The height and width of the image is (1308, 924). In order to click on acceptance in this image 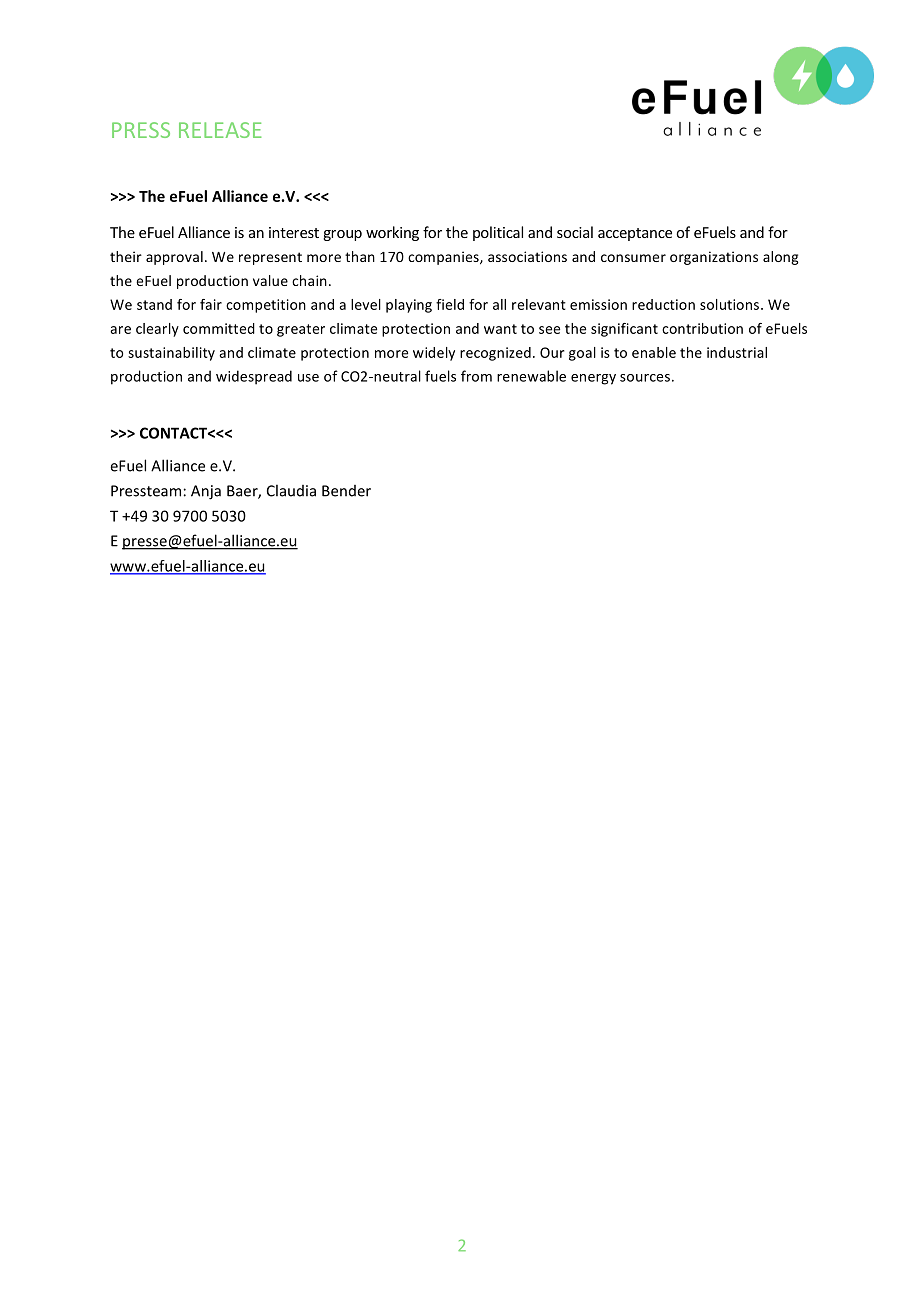, I will do `click(635, 234)`.
